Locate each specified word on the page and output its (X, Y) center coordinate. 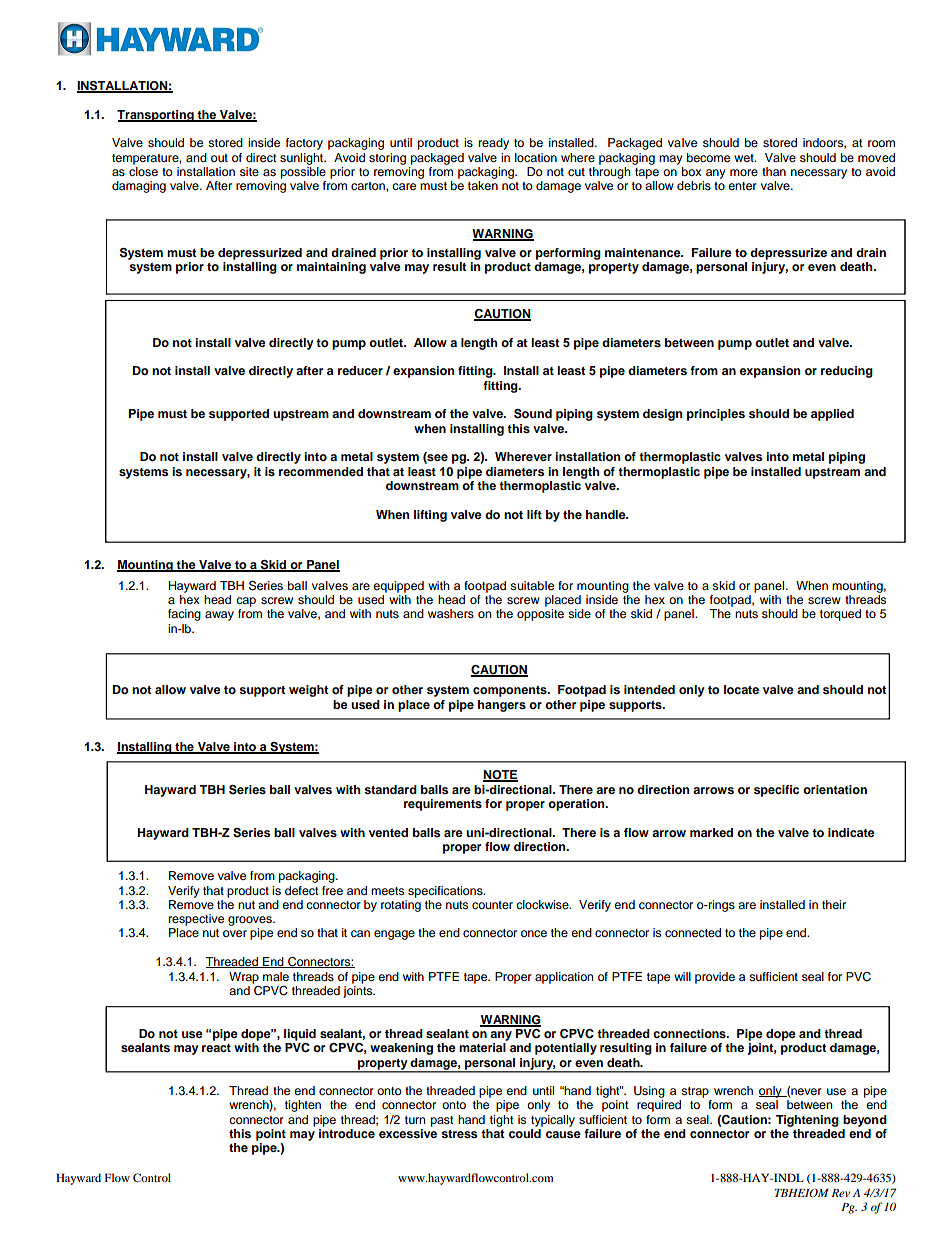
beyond (865, 1121)
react (216, 1048)
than (774, 171)
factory (304, 144)
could (525, 1133)
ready (494, 144)
